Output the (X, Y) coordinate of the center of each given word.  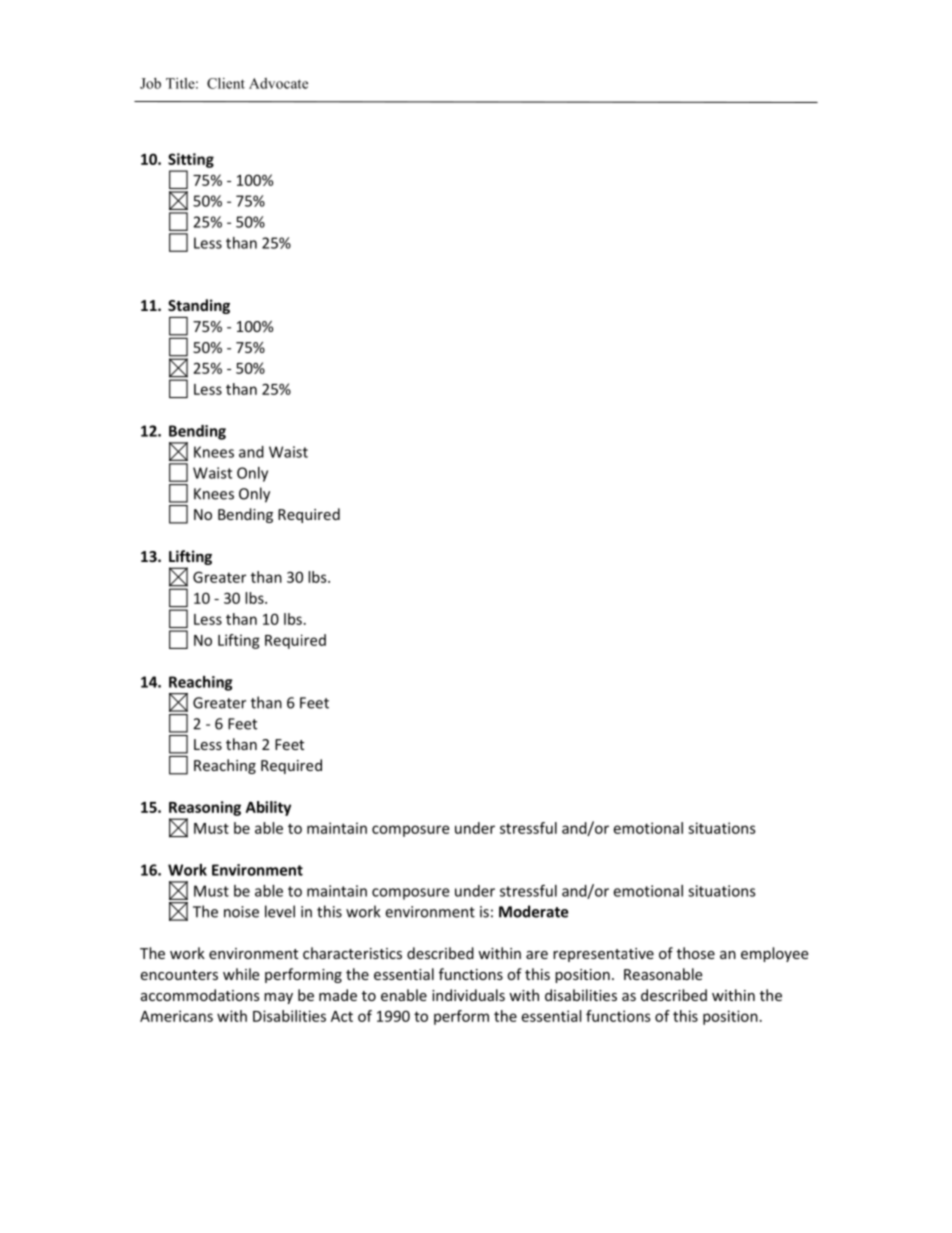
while (241, 974)
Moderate (533, 911)
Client (226, 83)
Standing (199, 306)
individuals (468, 995)
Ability (268, 808)
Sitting (191, 160)
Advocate (278, 83)
